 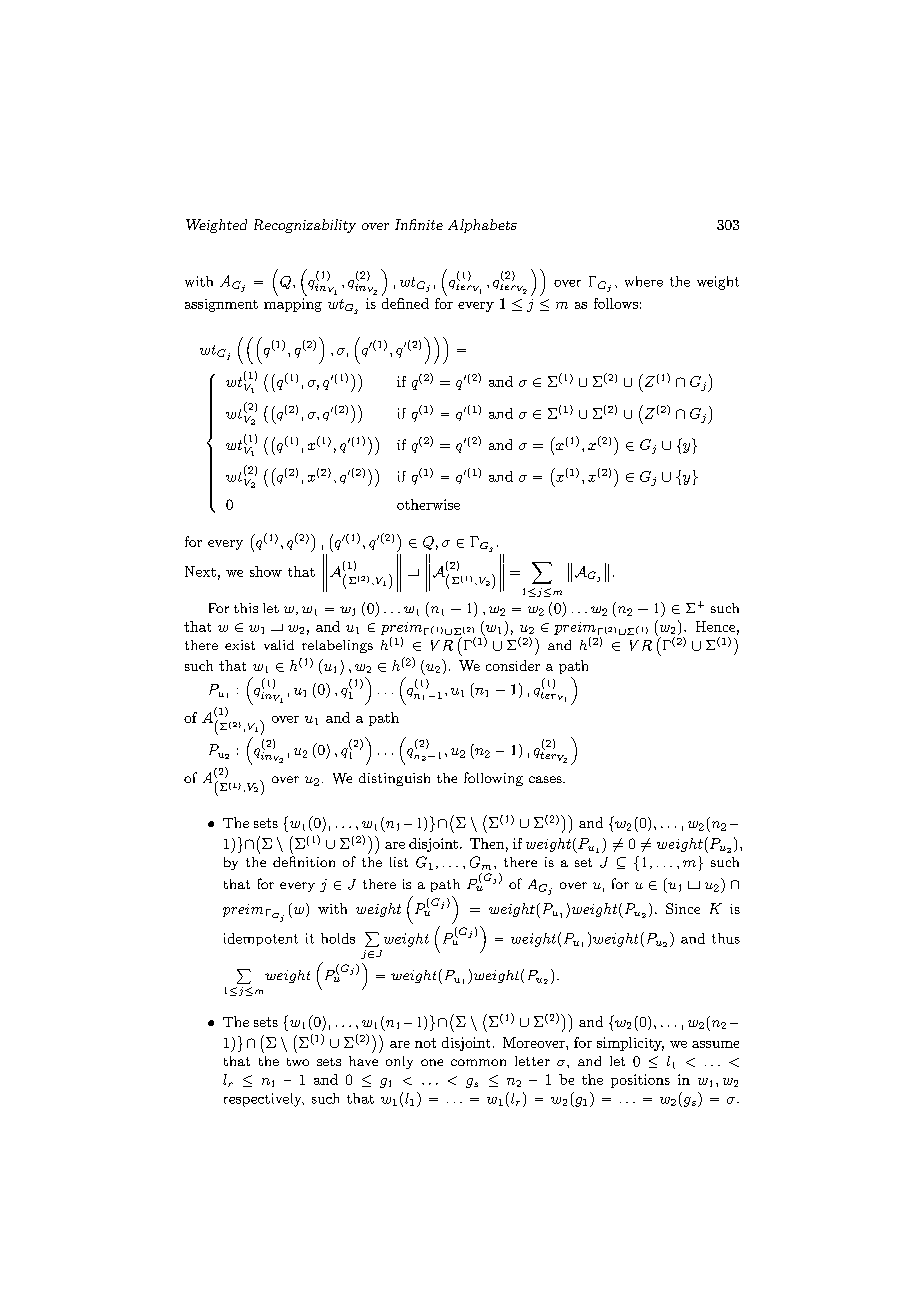 I want to click on list, so click(x=399, y=862).
